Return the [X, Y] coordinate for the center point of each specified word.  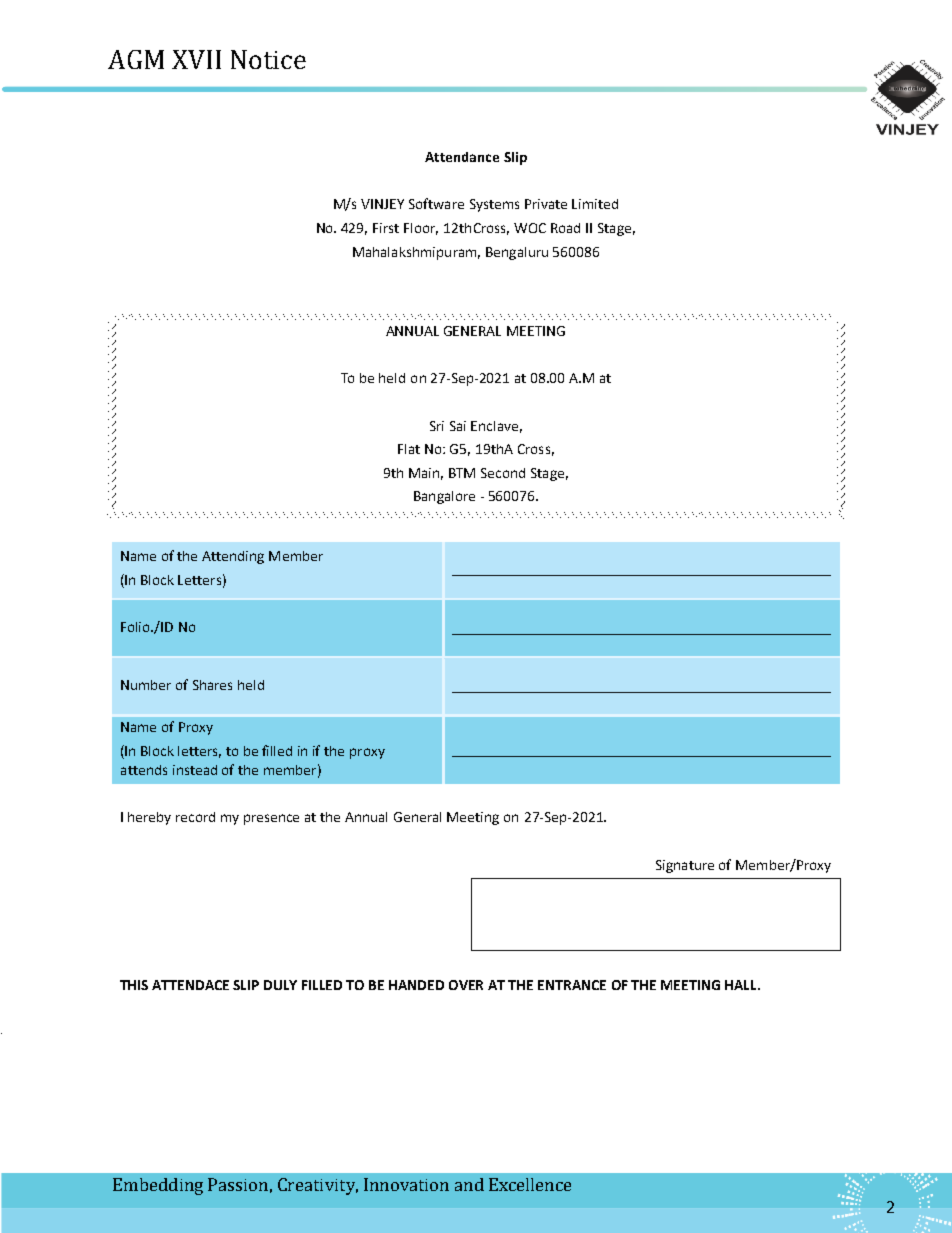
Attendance [462, 157]
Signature [685, 866]
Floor [421, 229]
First [386, 228]
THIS [134, 985]
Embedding [158, 1186]
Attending [233, 557]
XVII [196, 59]
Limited [595, 204]
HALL [742, 985]
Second [503, 473]
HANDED [416, 985]
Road [565, 228]
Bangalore [444, 497]
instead [195, 770]
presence [271, 819]
